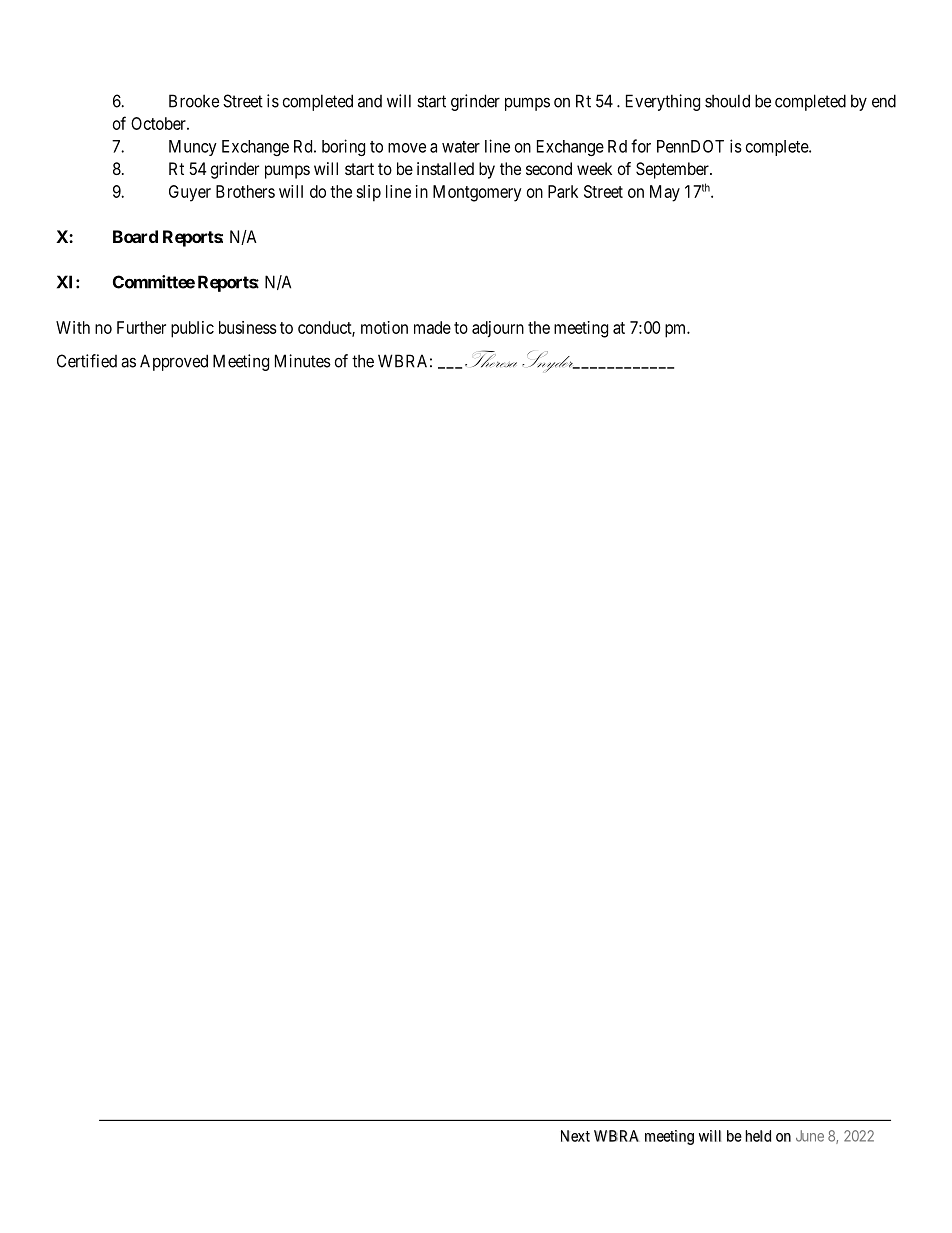  I want to click on June, so click(810, 1136).
